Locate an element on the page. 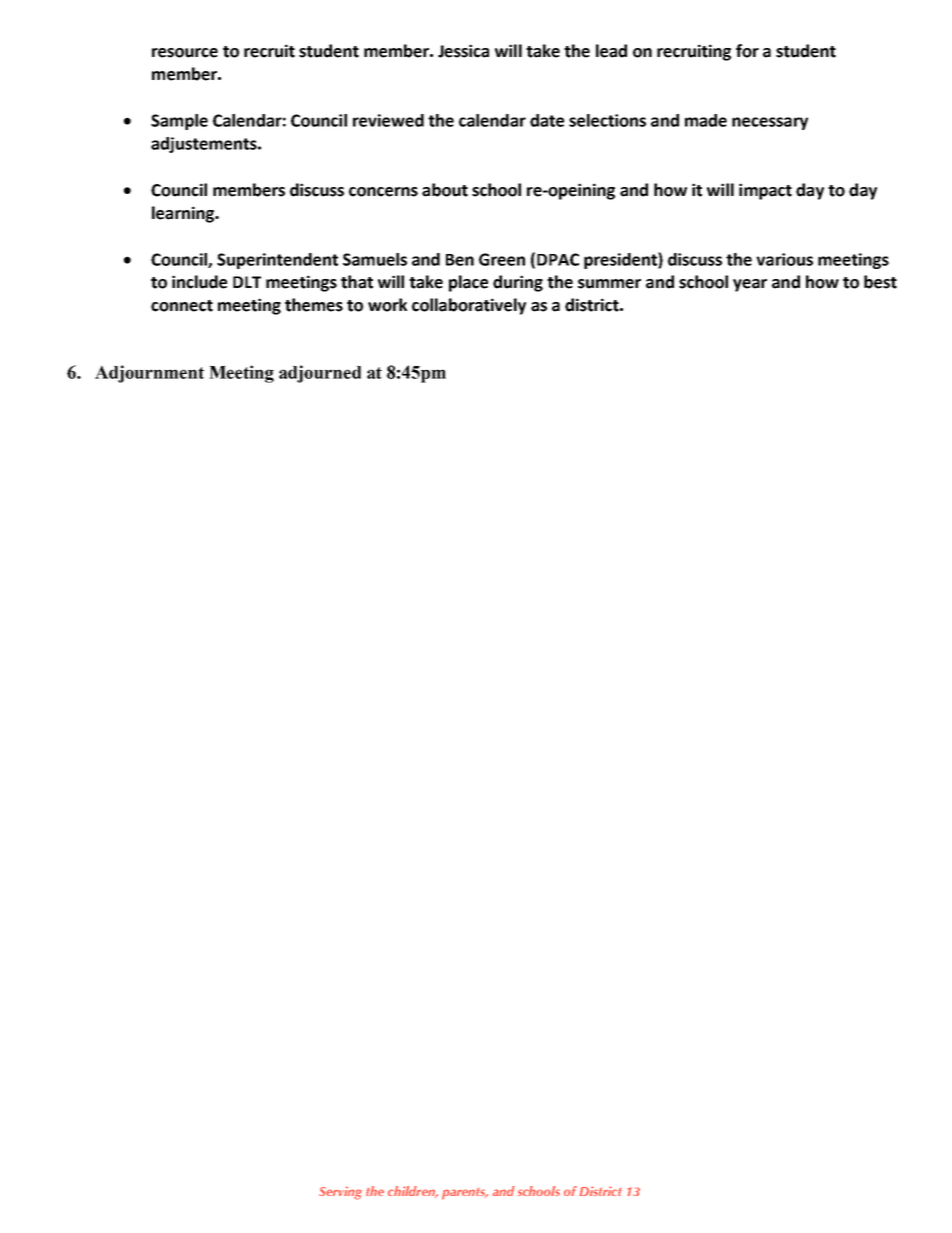  Adjournment is located at coordinates (149, 374).
